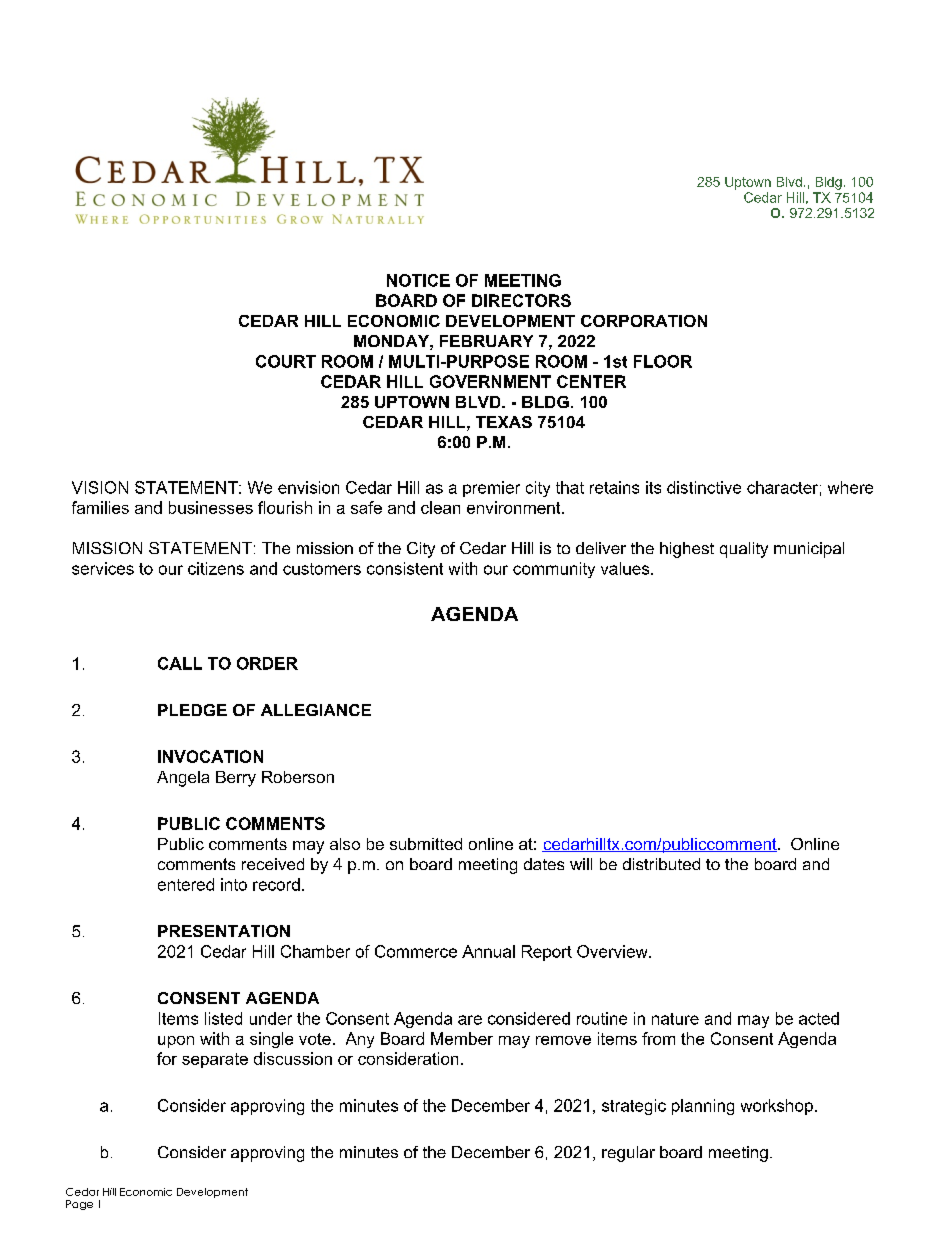 The height and width of the document is (1233, 952). I want to click on distributed, so click(661, 864).
